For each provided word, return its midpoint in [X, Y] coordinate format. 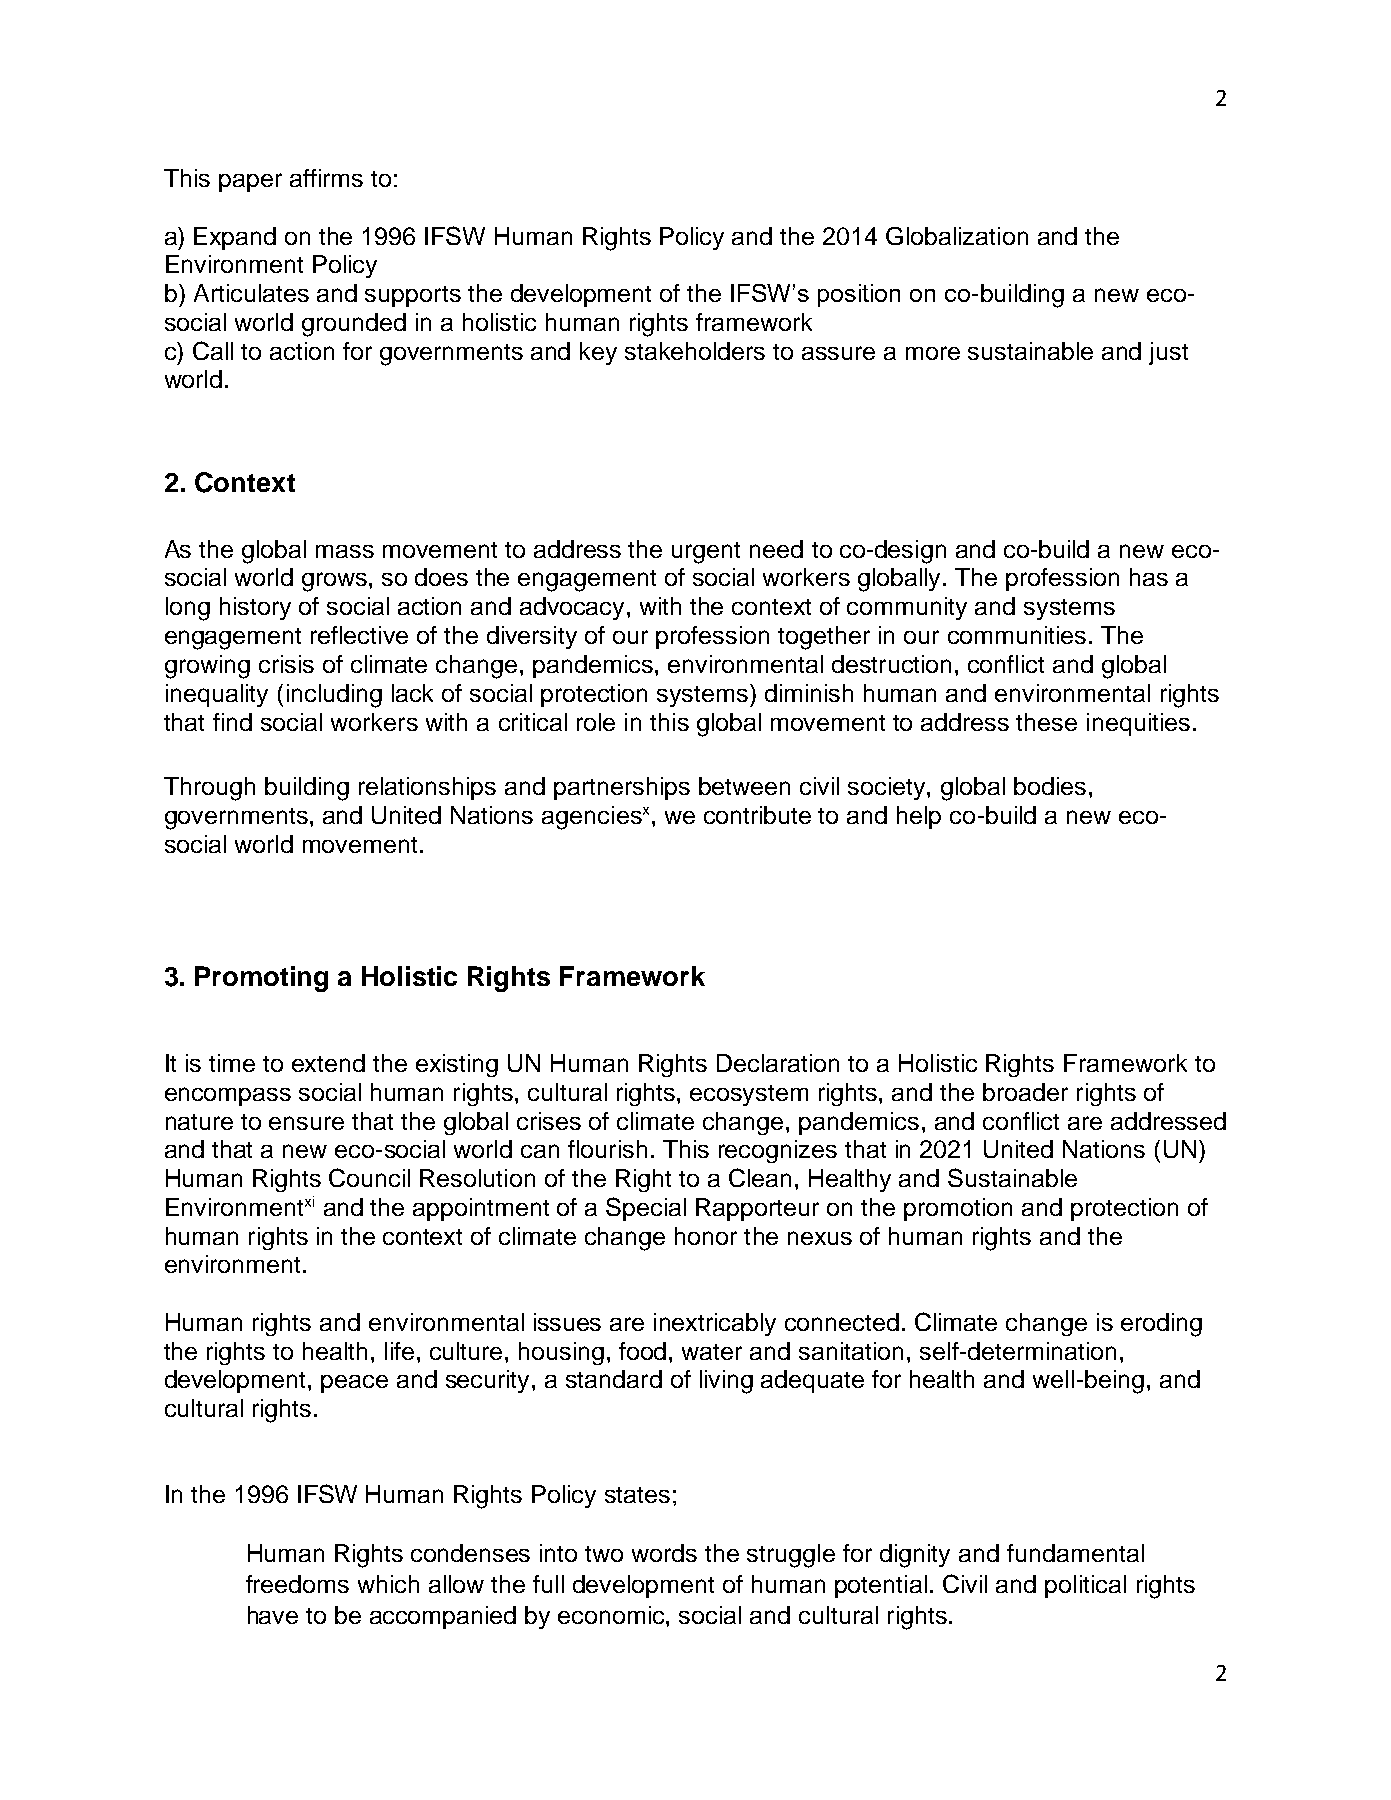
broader [1025, 1092]
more [933, 353]
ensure [306, 1123]
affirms [326, 178]
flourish [607, 1149]
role [596, 722]
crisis [286, 664]
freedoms [297, 1584]
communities [1017, 635]
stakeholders [695, 351]
